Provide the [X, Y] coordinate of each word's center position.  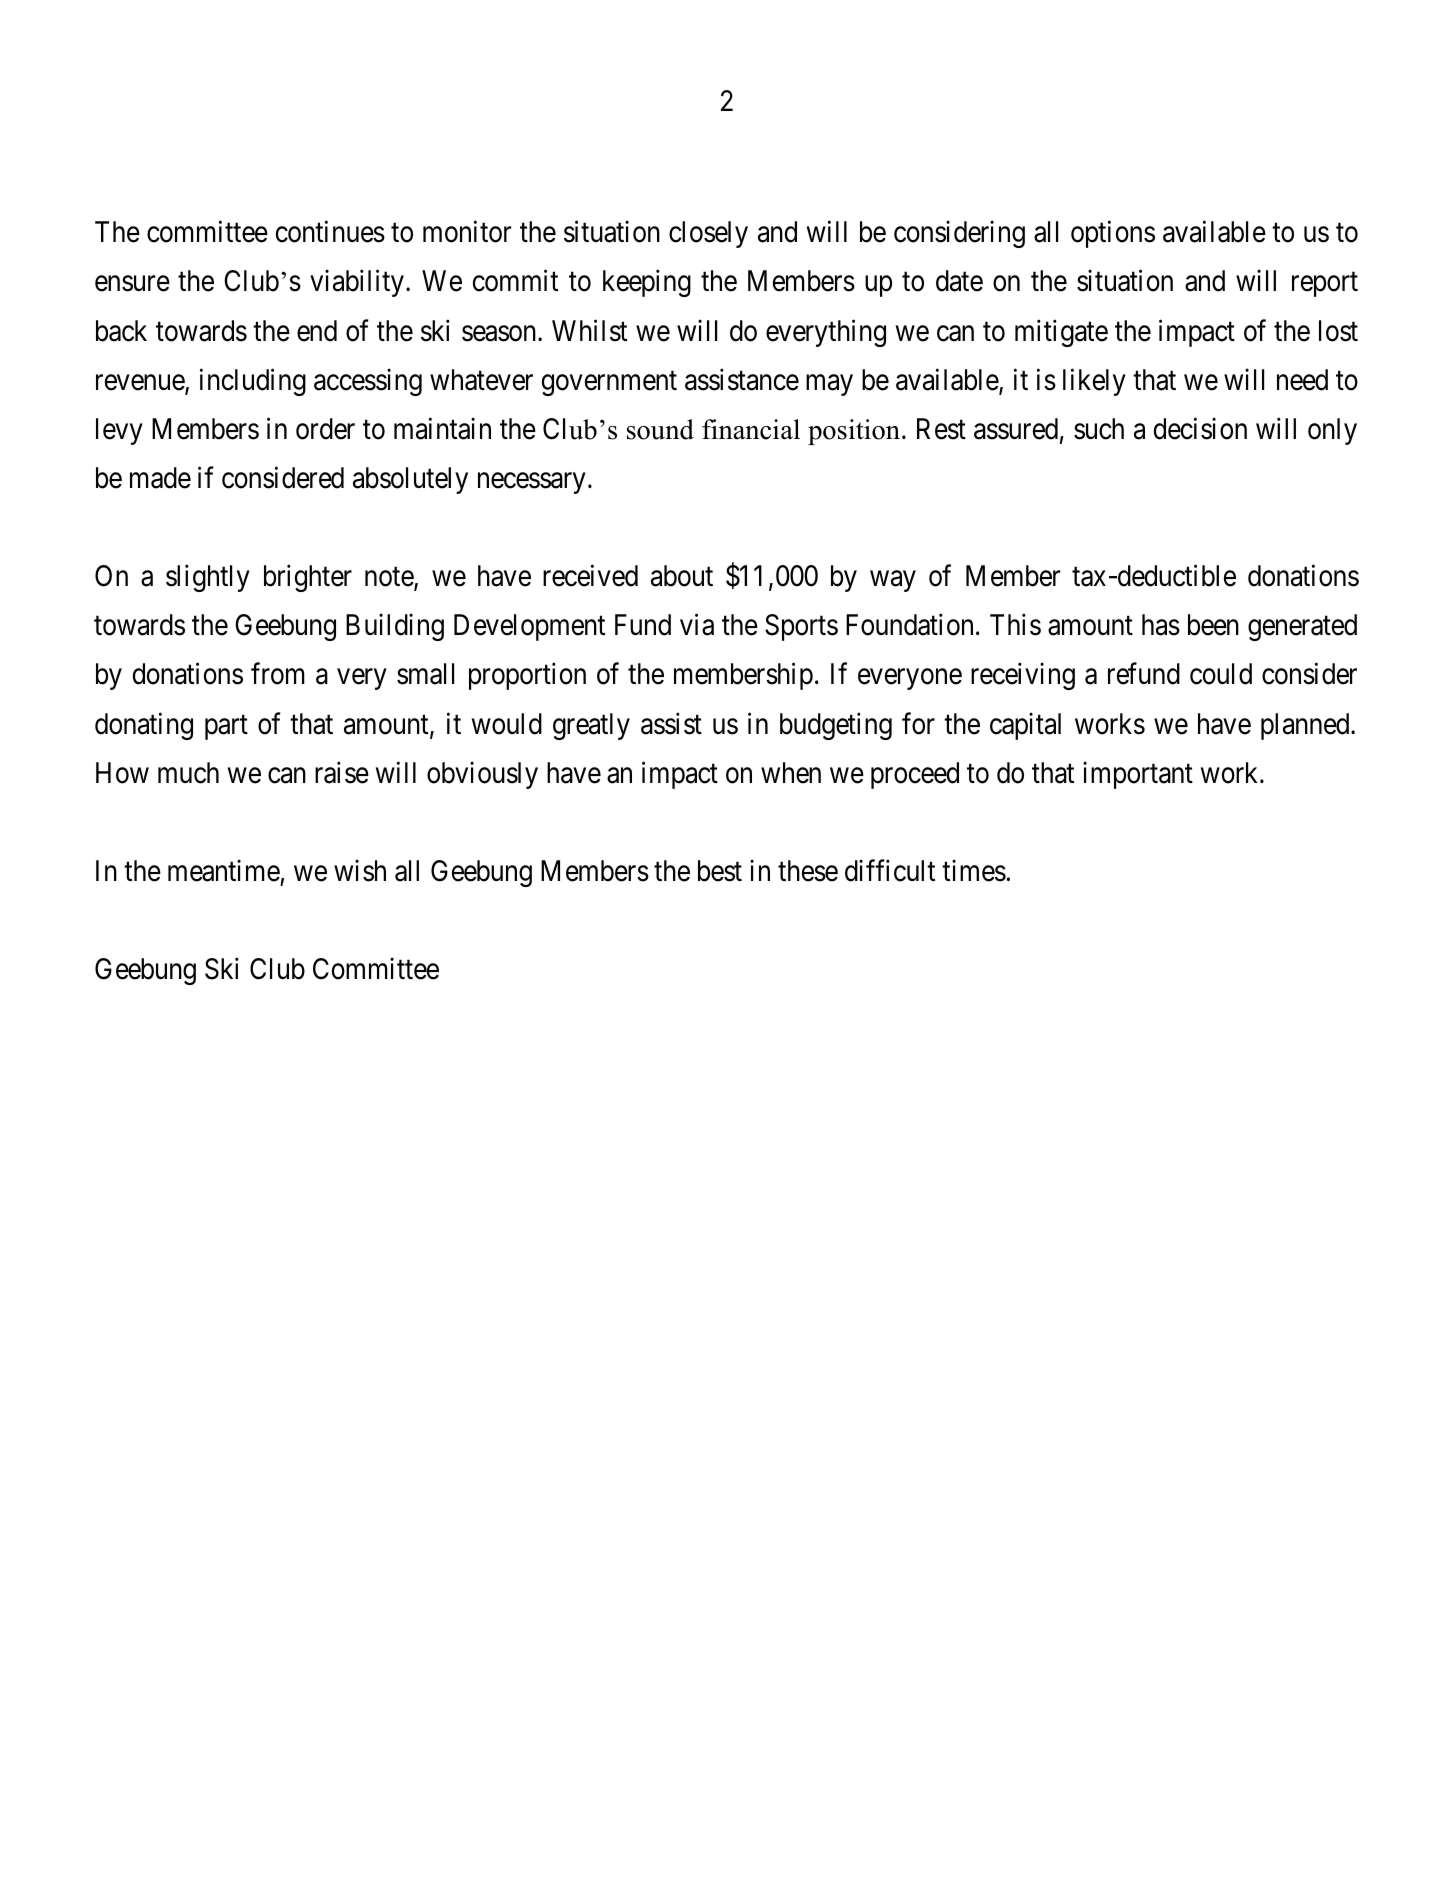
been [1213, 625]
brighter [308, 578]
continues [330, 232]
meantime [224, 870]
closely [708, 234]
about [682, 576]
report [1325, 285]
